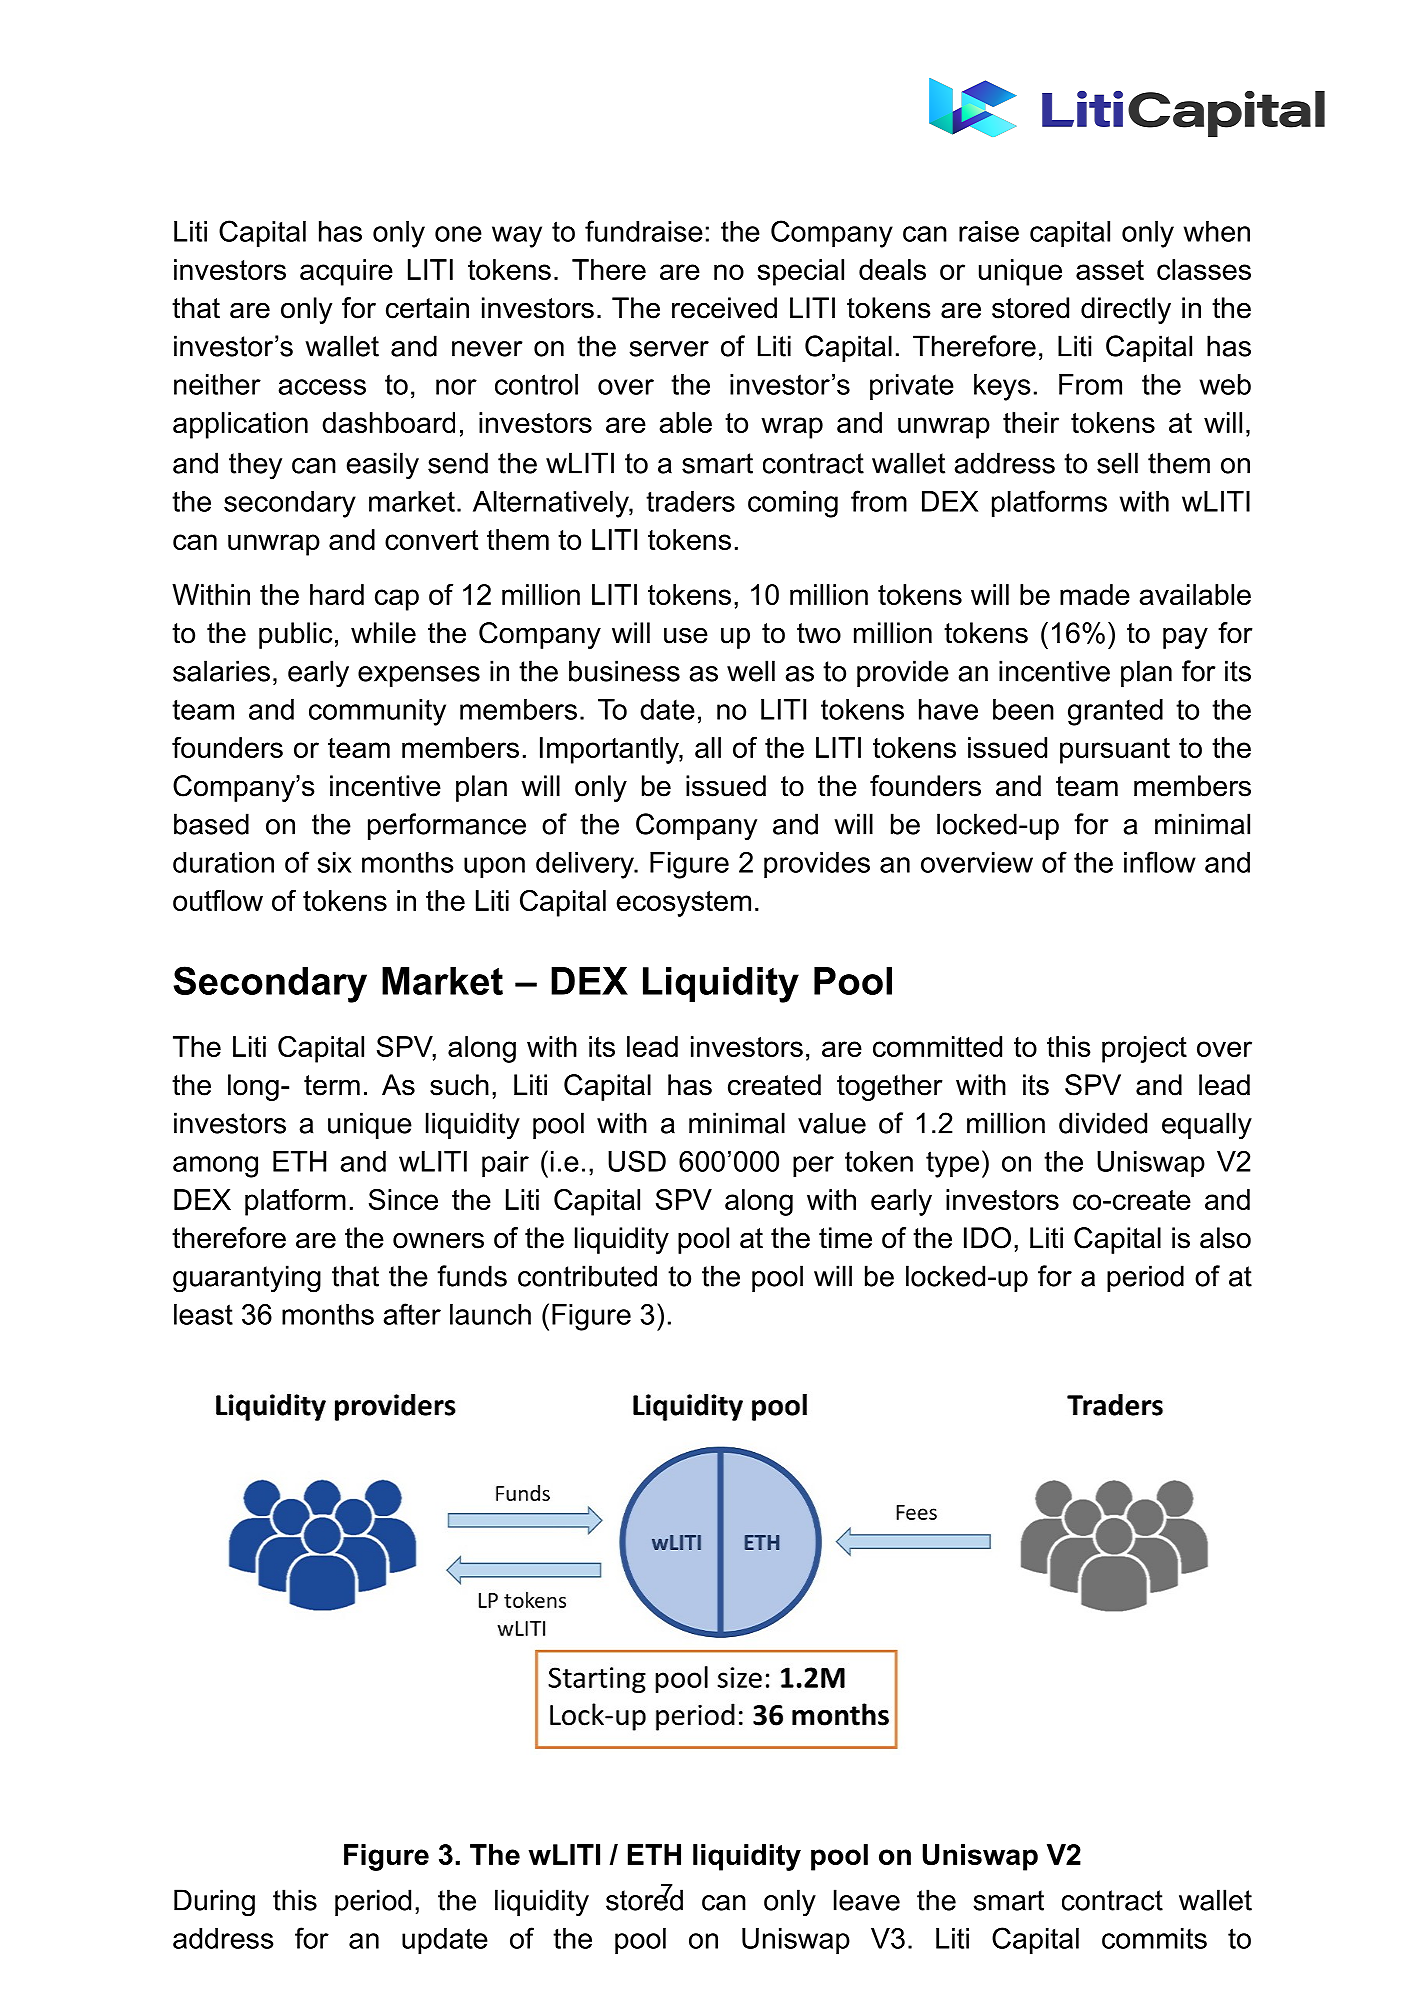  What do you see at coordinates (637, 1161) in the screenshot?
I see `USD` at bounding box center [637, 1161].
